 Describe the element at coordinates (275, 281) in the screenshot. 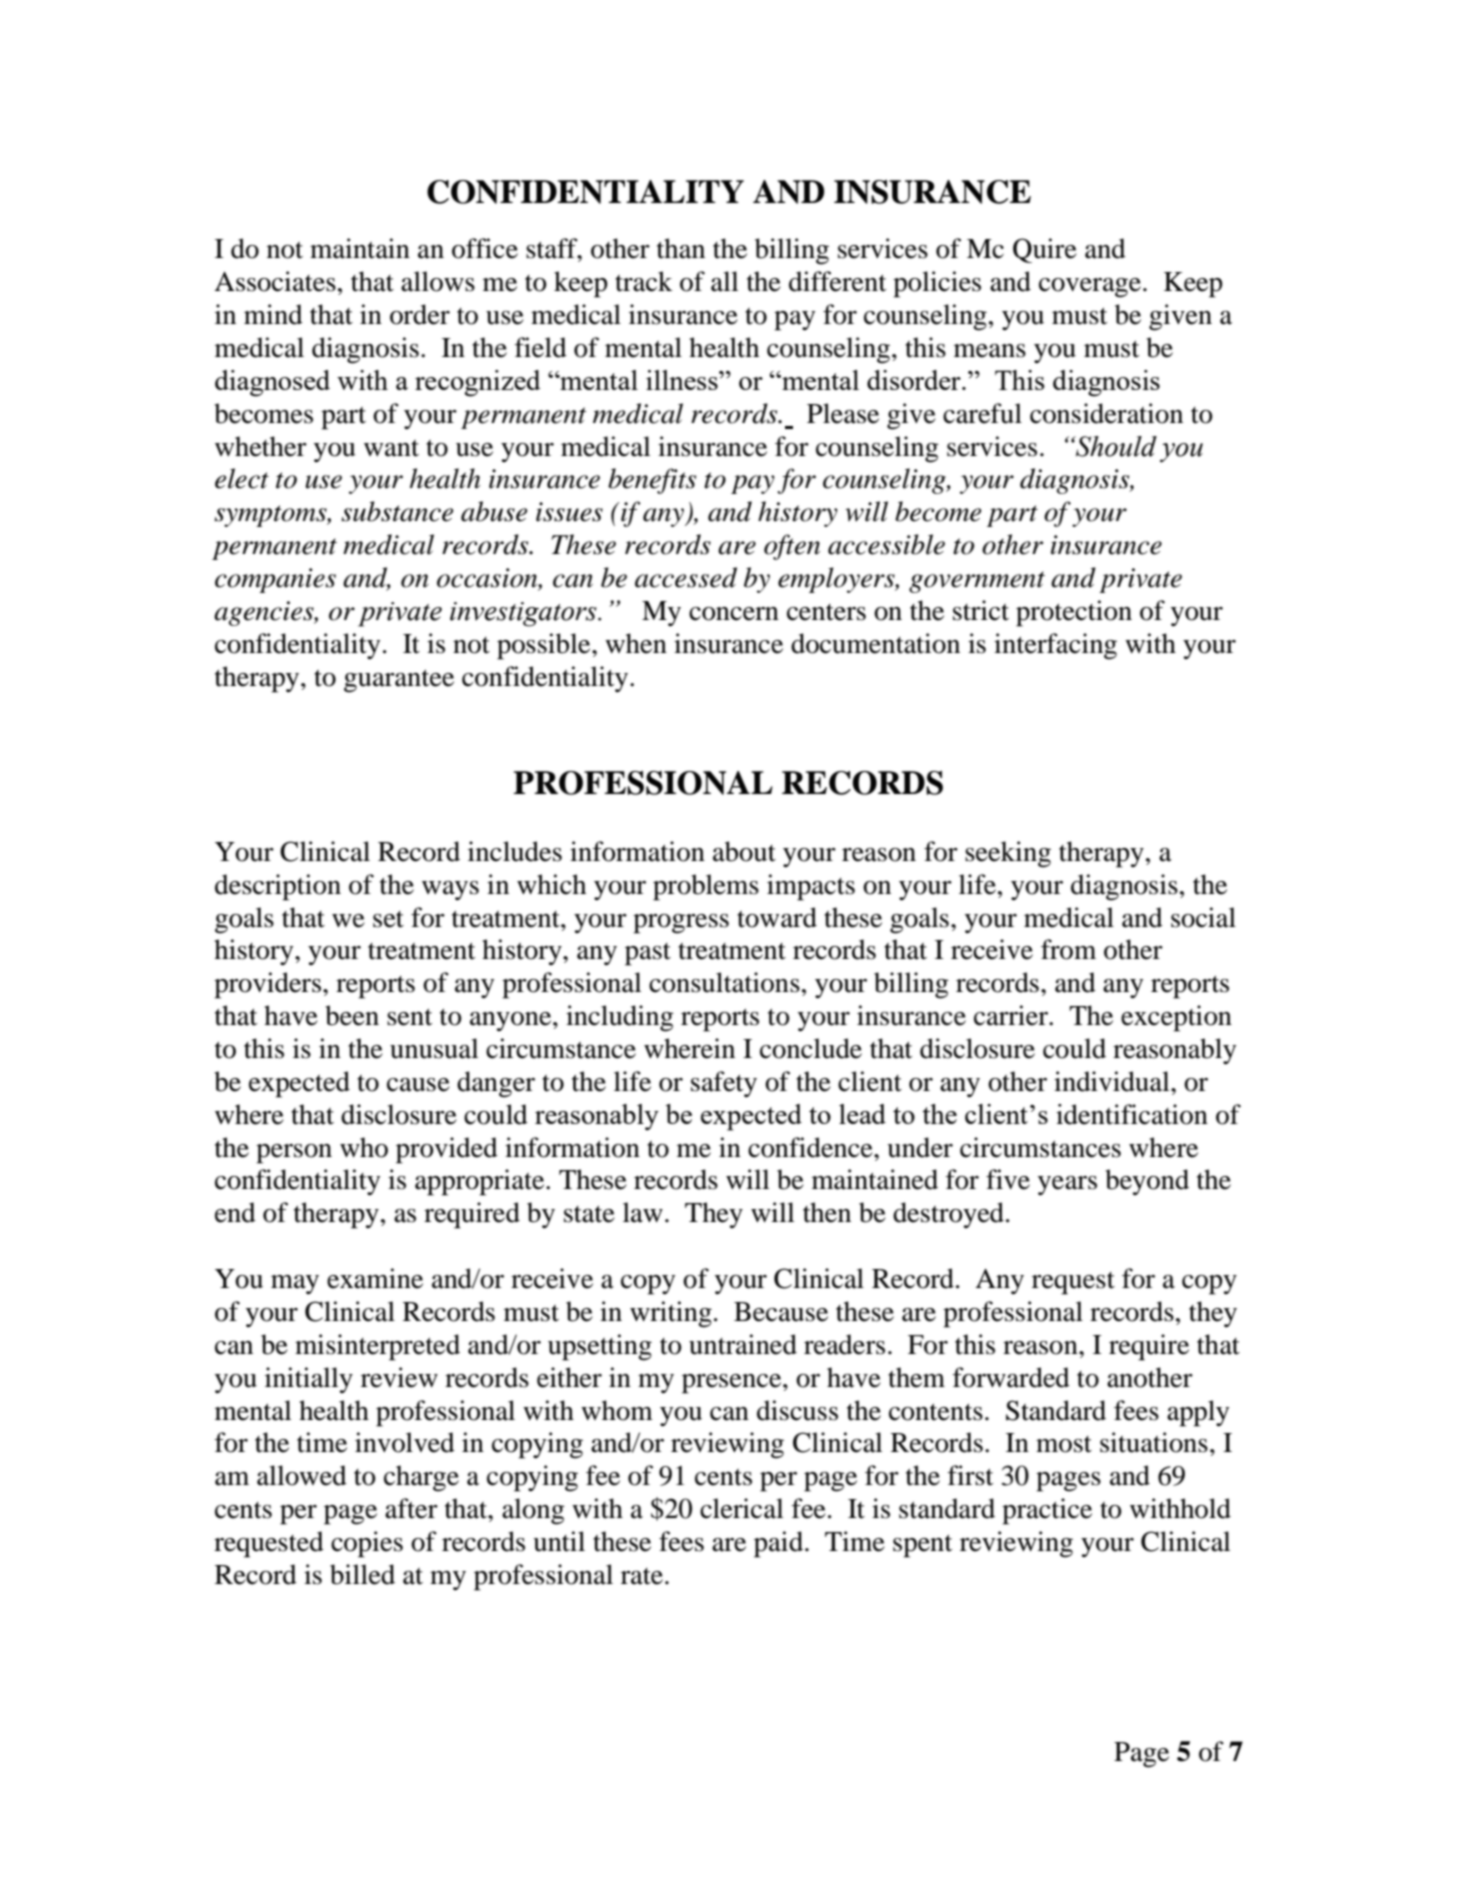

I see `Associates` at that location.
